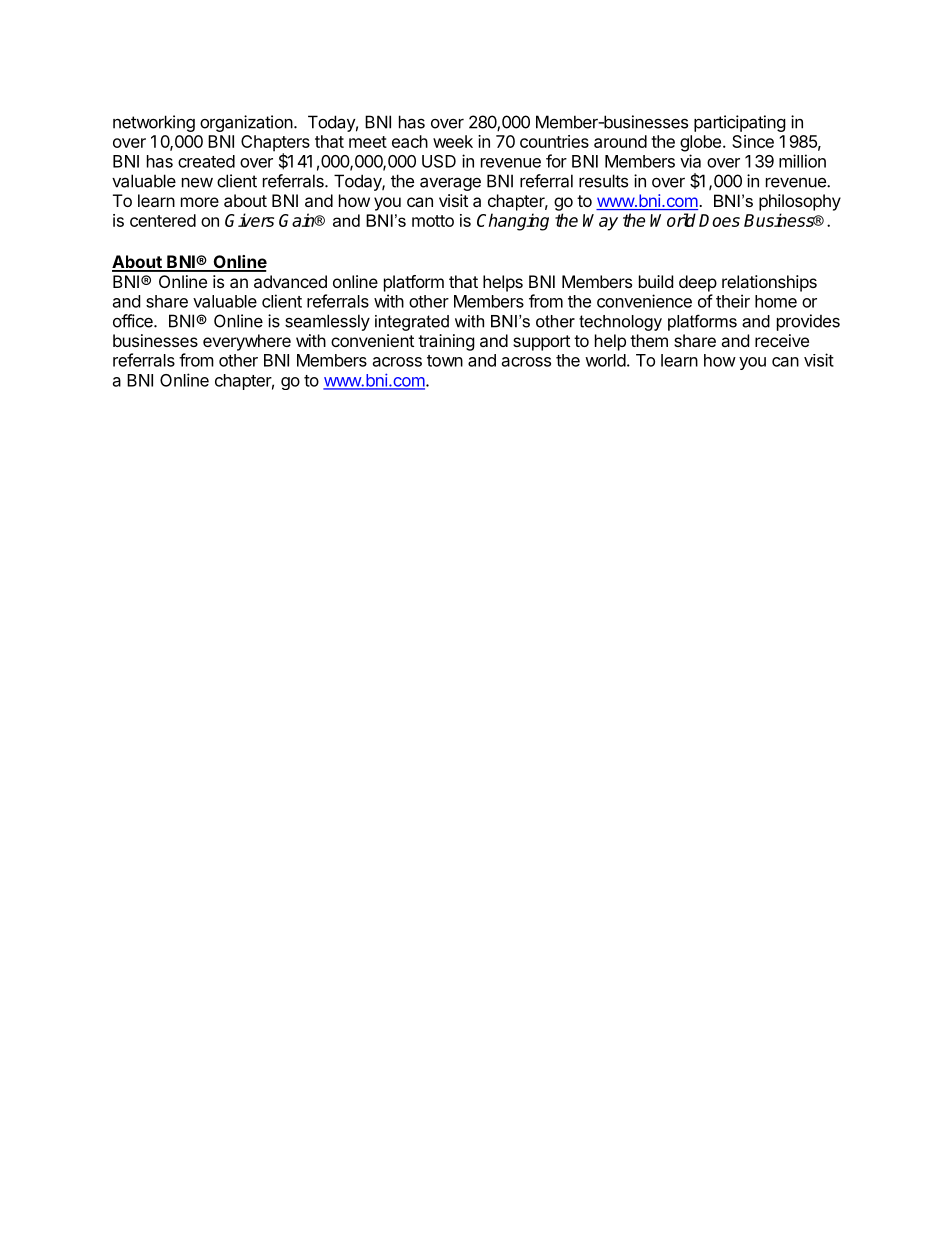  Describe the element at coordinates (445, 361) in the image. I see `town` at that location.
